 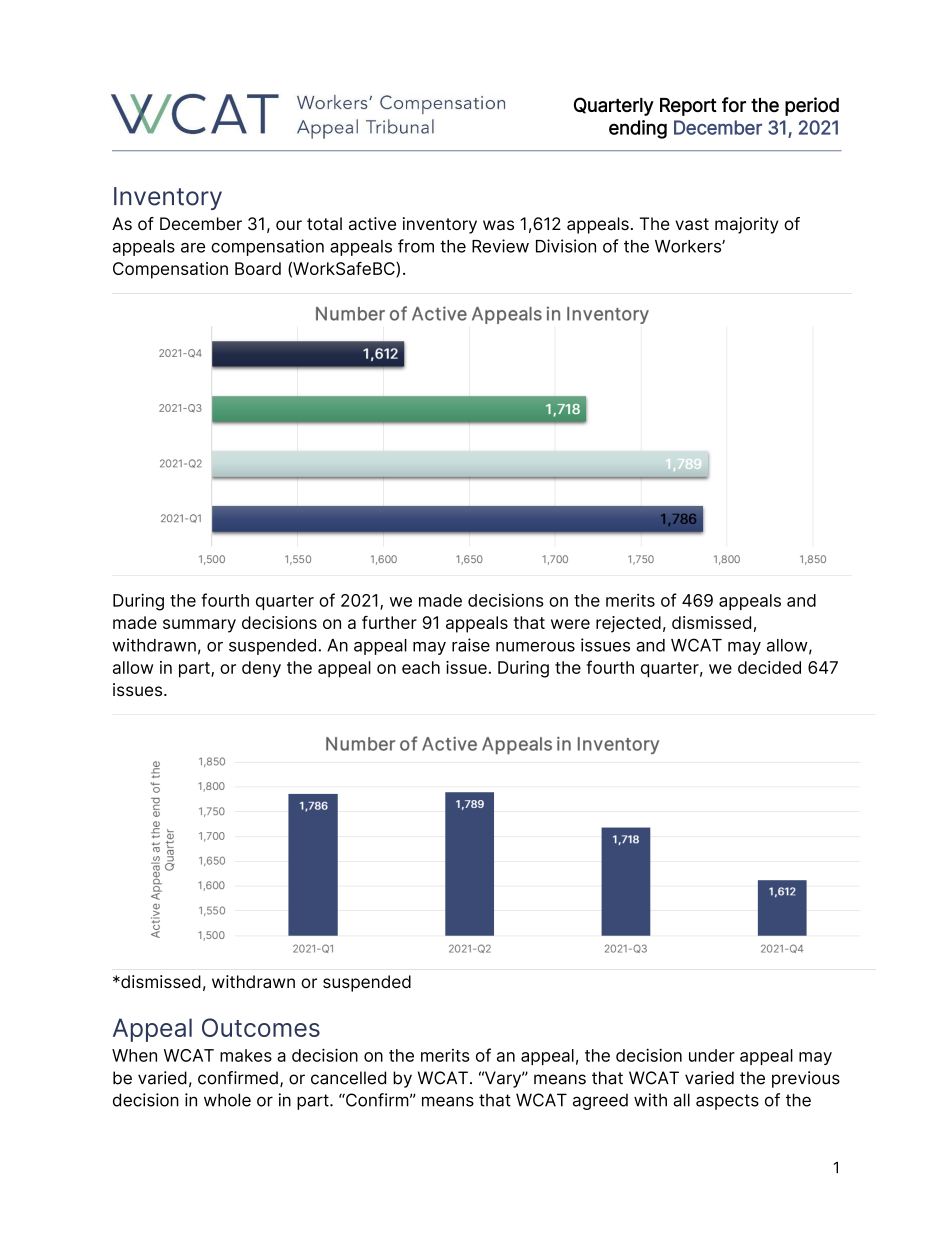 What do you see at coordinates (712, 1055) in the document?
I see `under` at bounding box center [712, 1055].
